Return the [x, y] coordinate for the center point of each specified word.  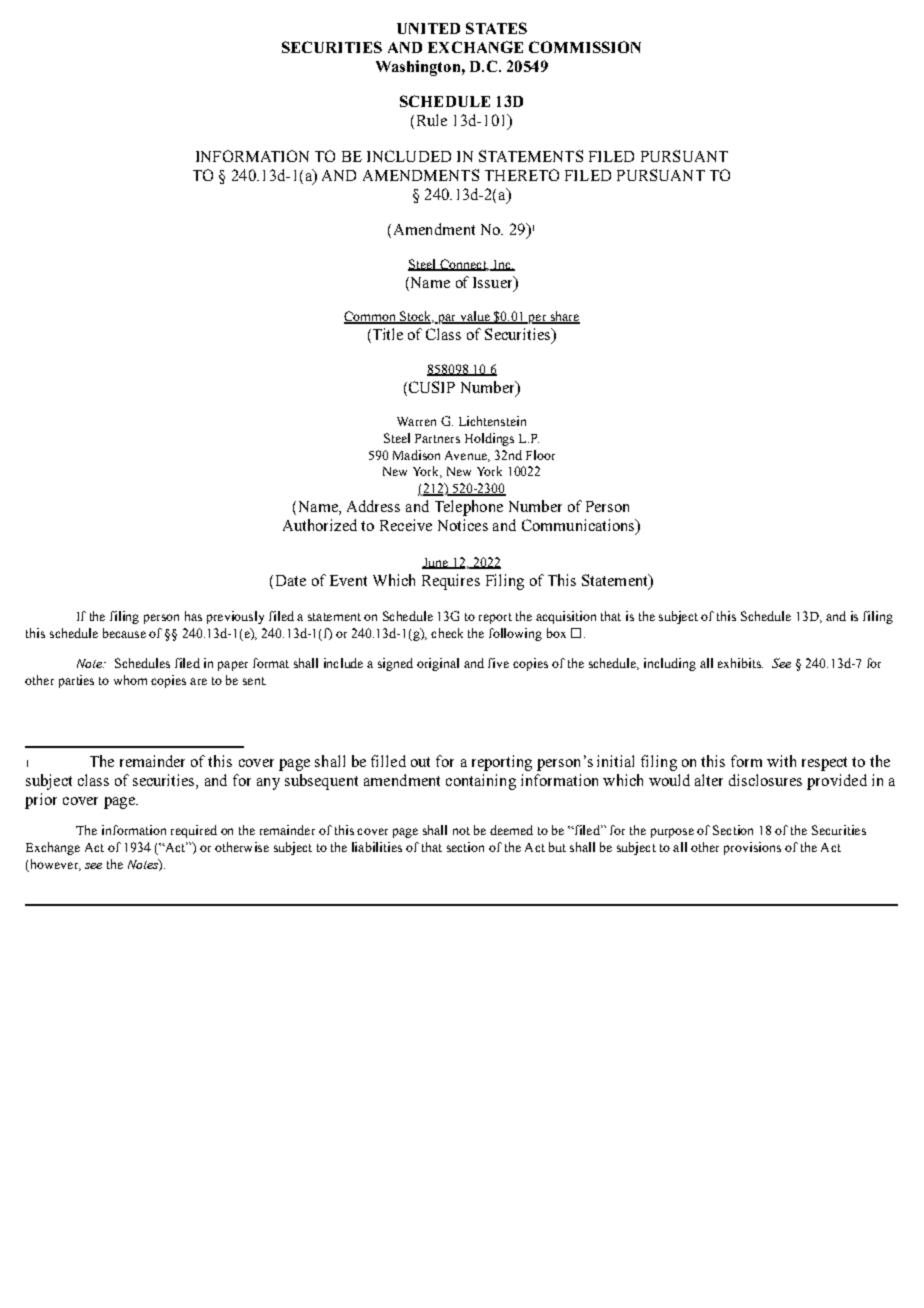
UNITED [428, 28]
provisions [752, 848]
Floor [540, 455]
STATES [496, 28]
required [194, 831]
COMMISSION [585, 47]
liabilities [377, 847]
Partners [437, 438]
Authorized [320, 525]
